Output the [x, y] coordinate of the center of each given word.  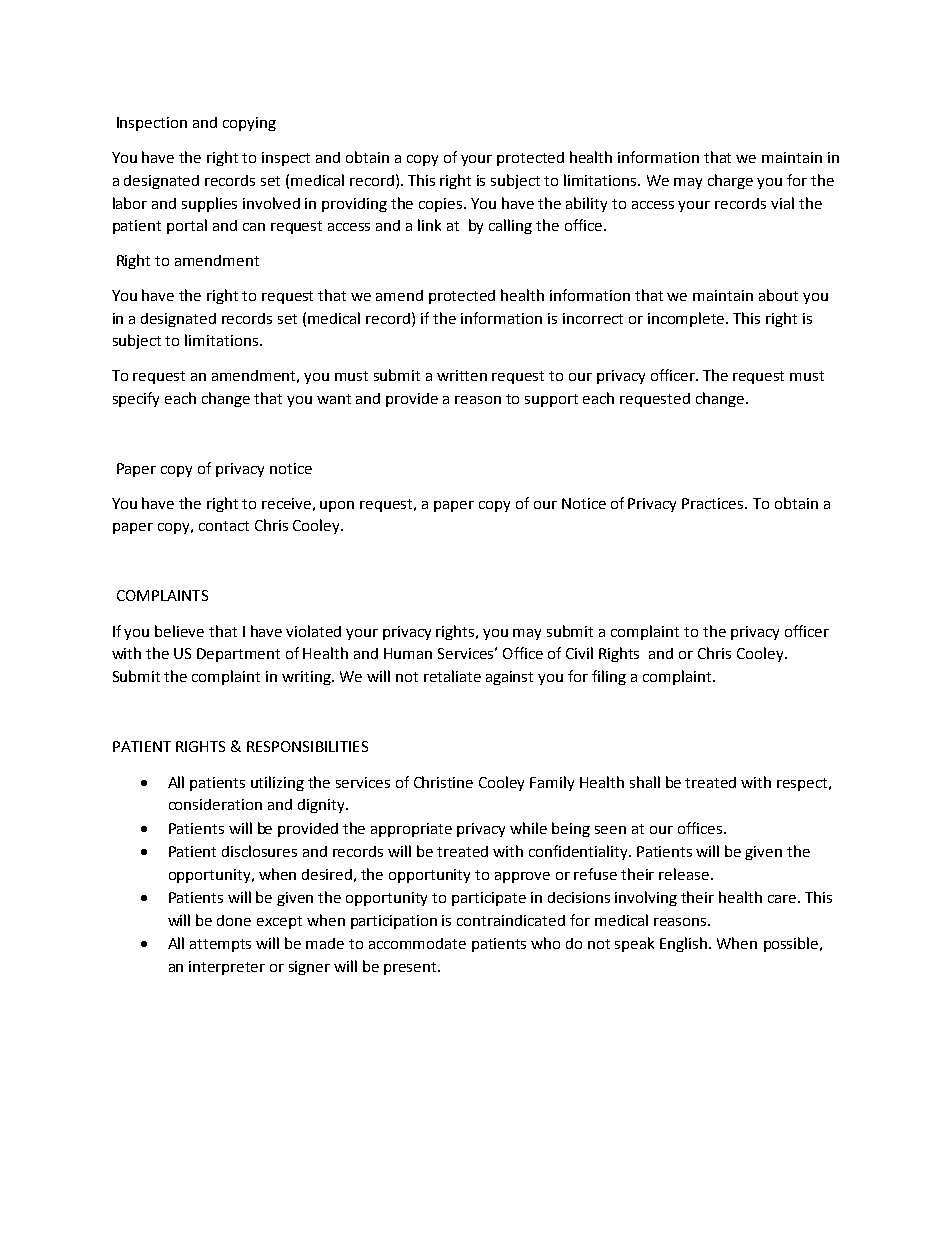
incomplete [687, 319]
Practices [714, 503]
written [462, 375]
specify [136, 399]
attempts [220, 945]
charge [730, 181]
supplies [209, 204]
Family [552, 783]
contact [224, 526]
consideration [215, 804]
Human [408, 653]
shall [645, 782]
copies [442, 205]
